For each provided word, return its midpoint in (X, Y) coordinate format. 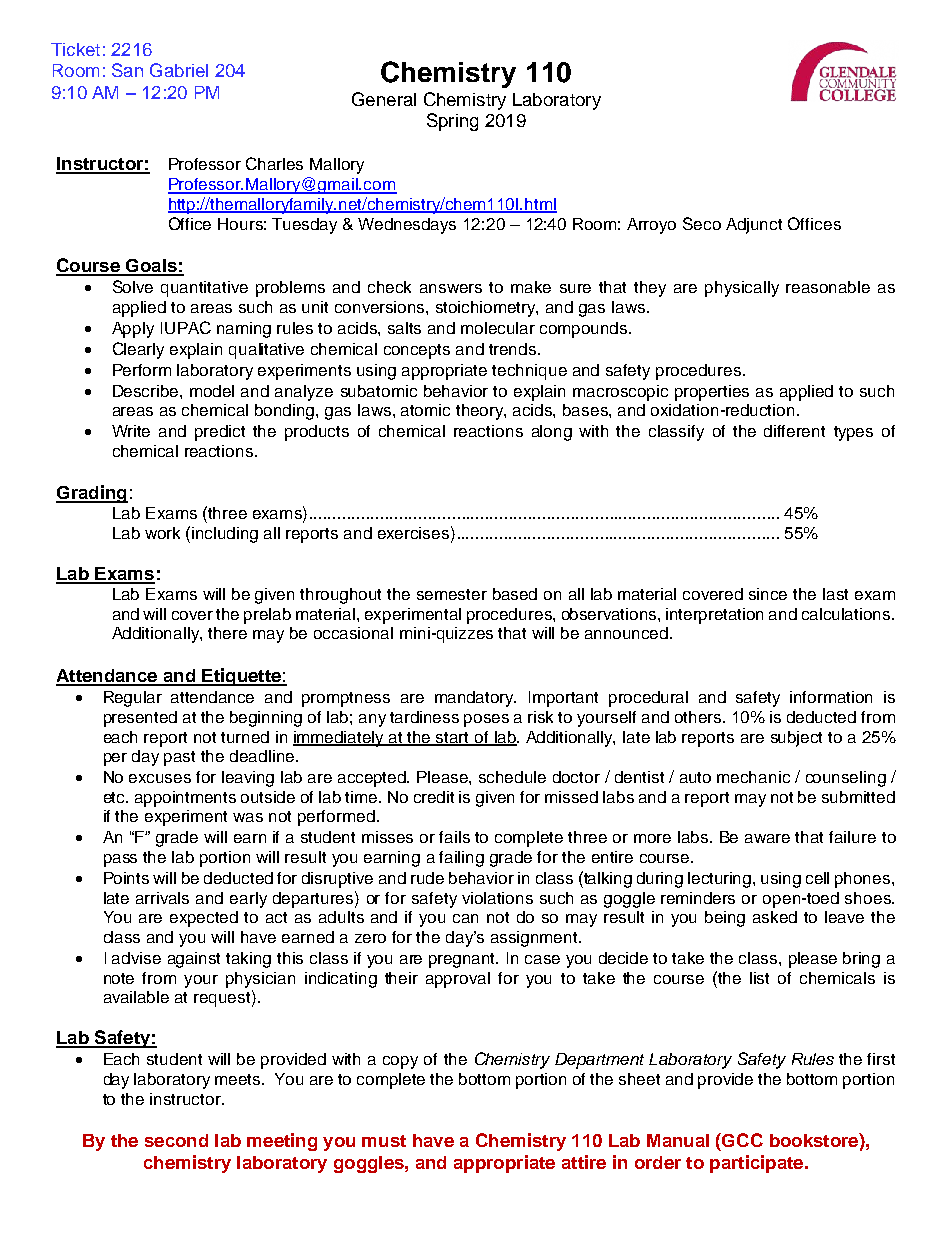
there (227, 633)
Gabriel (179, 70)
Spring (452, 122)
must (384, 1141)
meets (239, 1079)
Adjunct (754, 226)
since (768, 594)
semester (452, 594)
